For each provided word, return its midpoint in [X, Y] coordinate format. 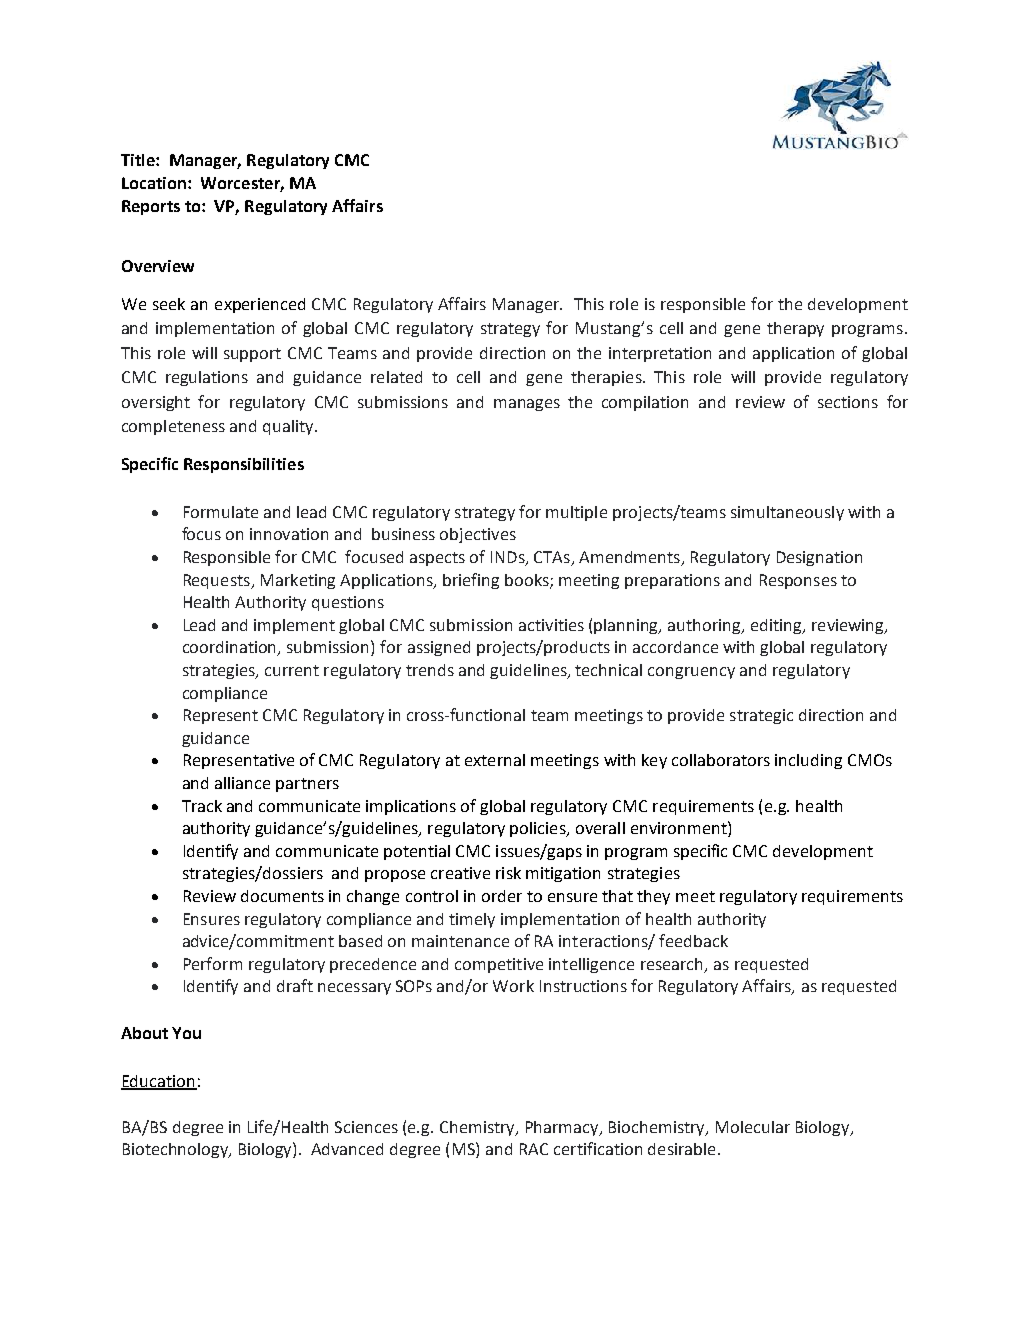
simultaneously [787, 513]
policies [539, 829]
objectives [478, 535]
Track [202, 806]
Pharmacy [563, 1128]
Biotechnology [177, 1150]
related [396, 377]
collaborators [721, 760]
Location [154, 183]
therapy [795, 329]
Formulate [221, 512]
